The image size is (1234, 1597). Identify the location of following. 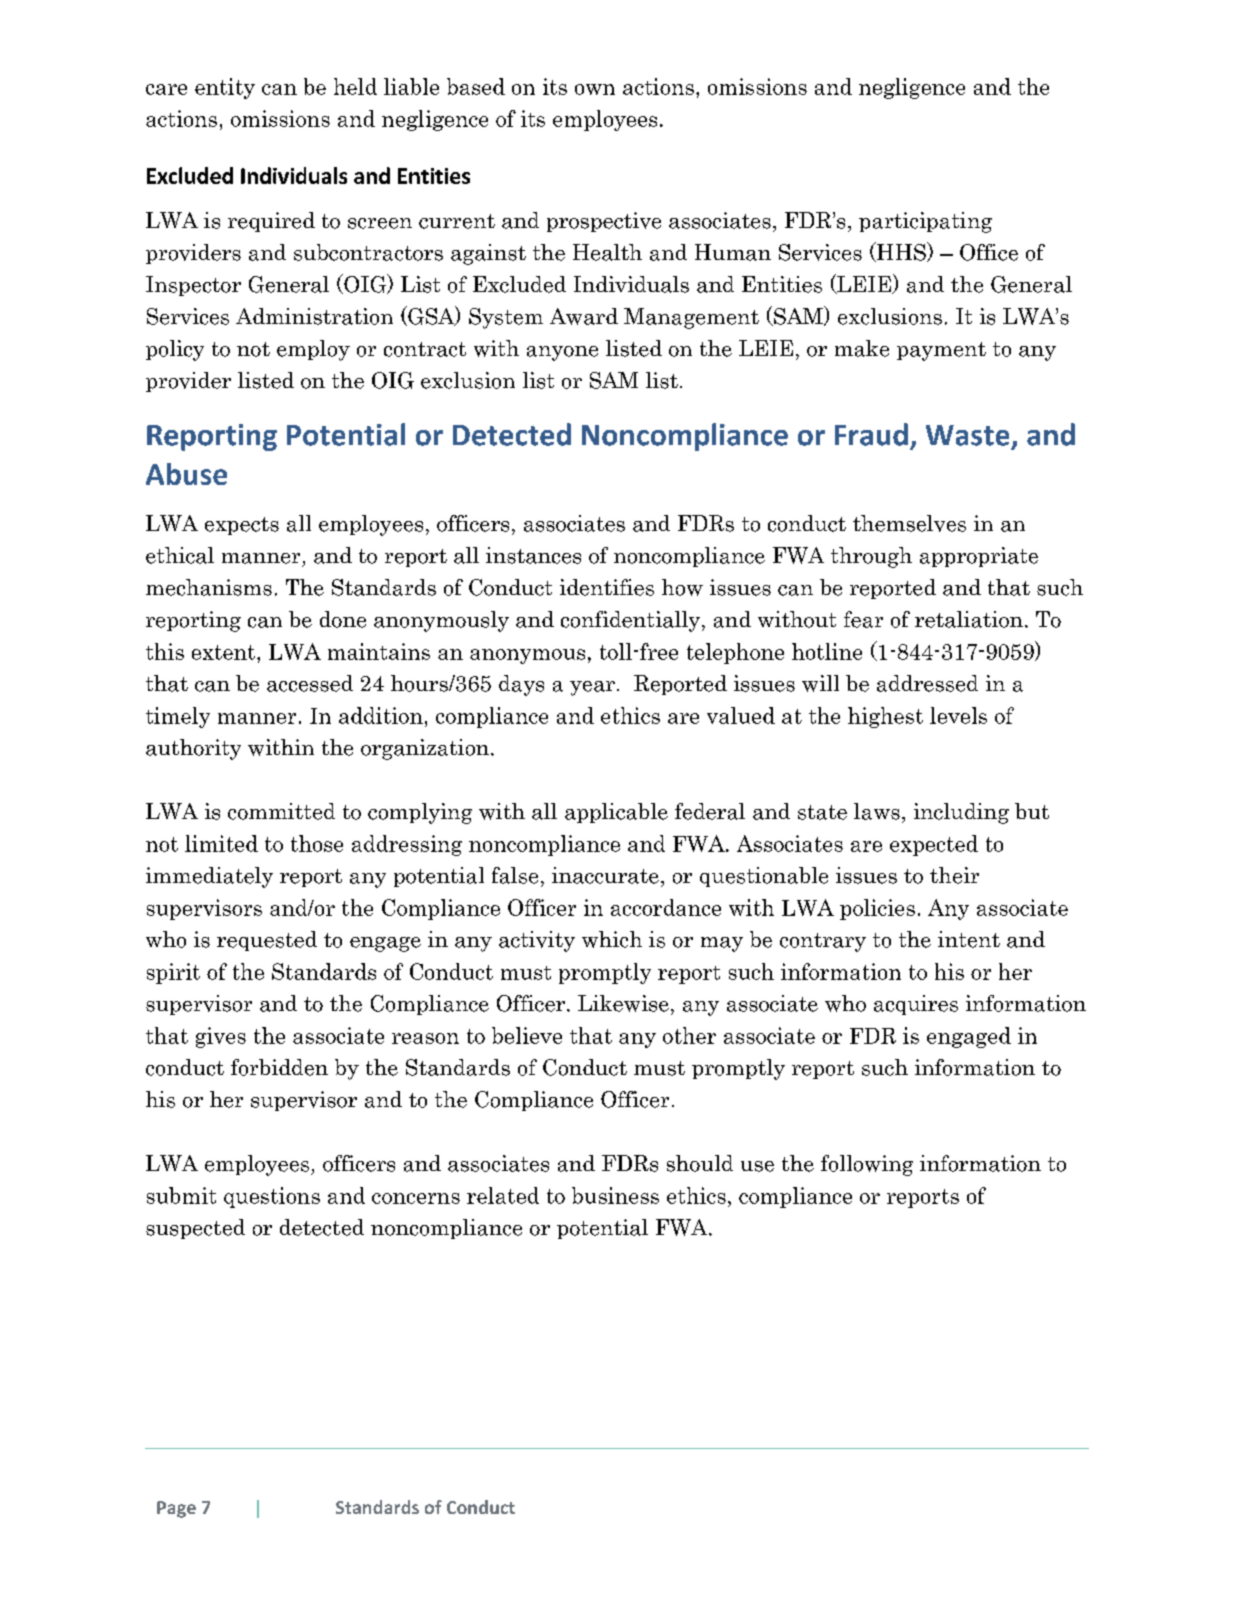
(867, 1165).
